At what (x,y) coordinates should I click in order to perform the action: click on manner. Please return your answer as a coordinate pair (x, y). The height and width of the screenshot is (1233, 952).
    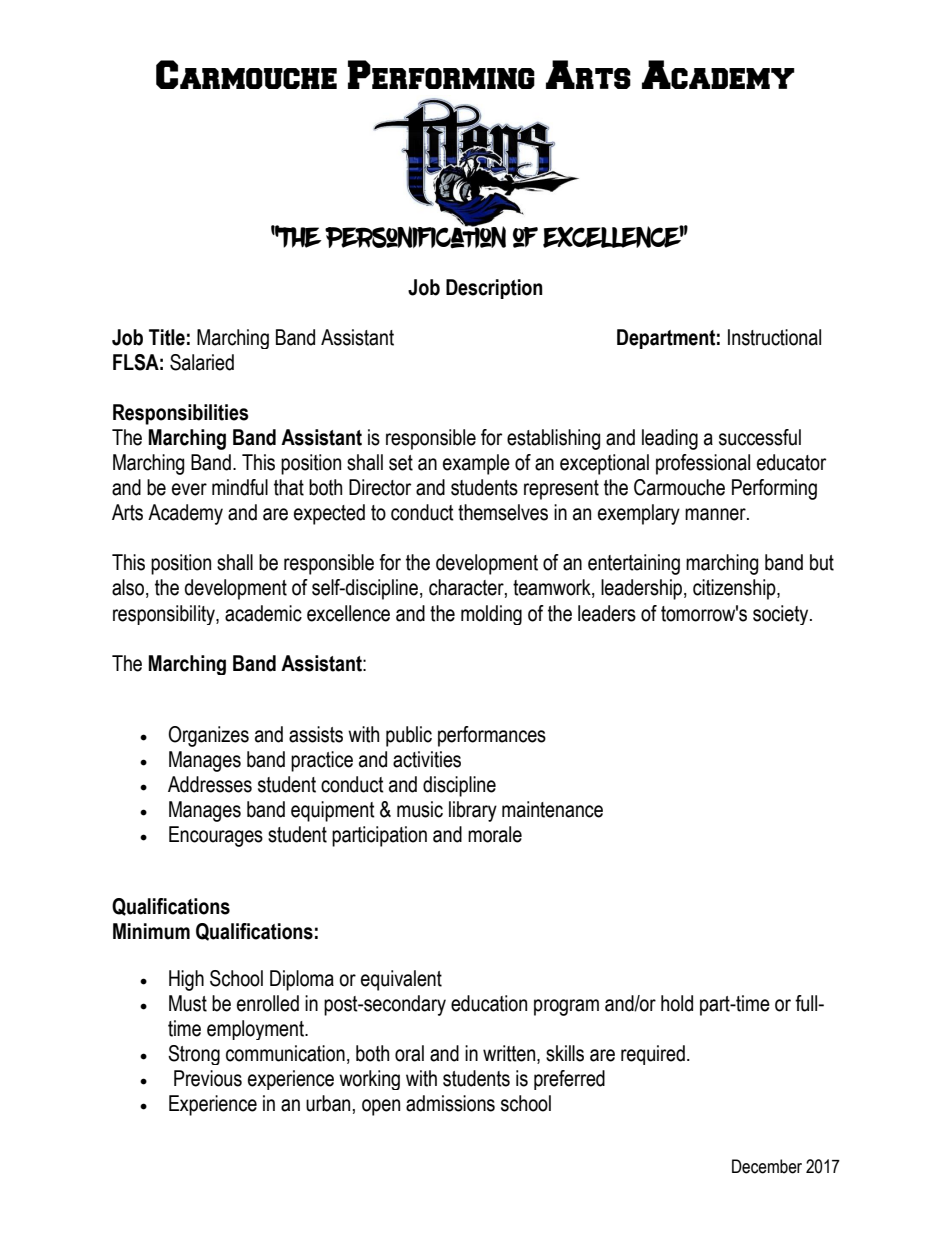
    Looking at the image, I should click on (716, 514).
